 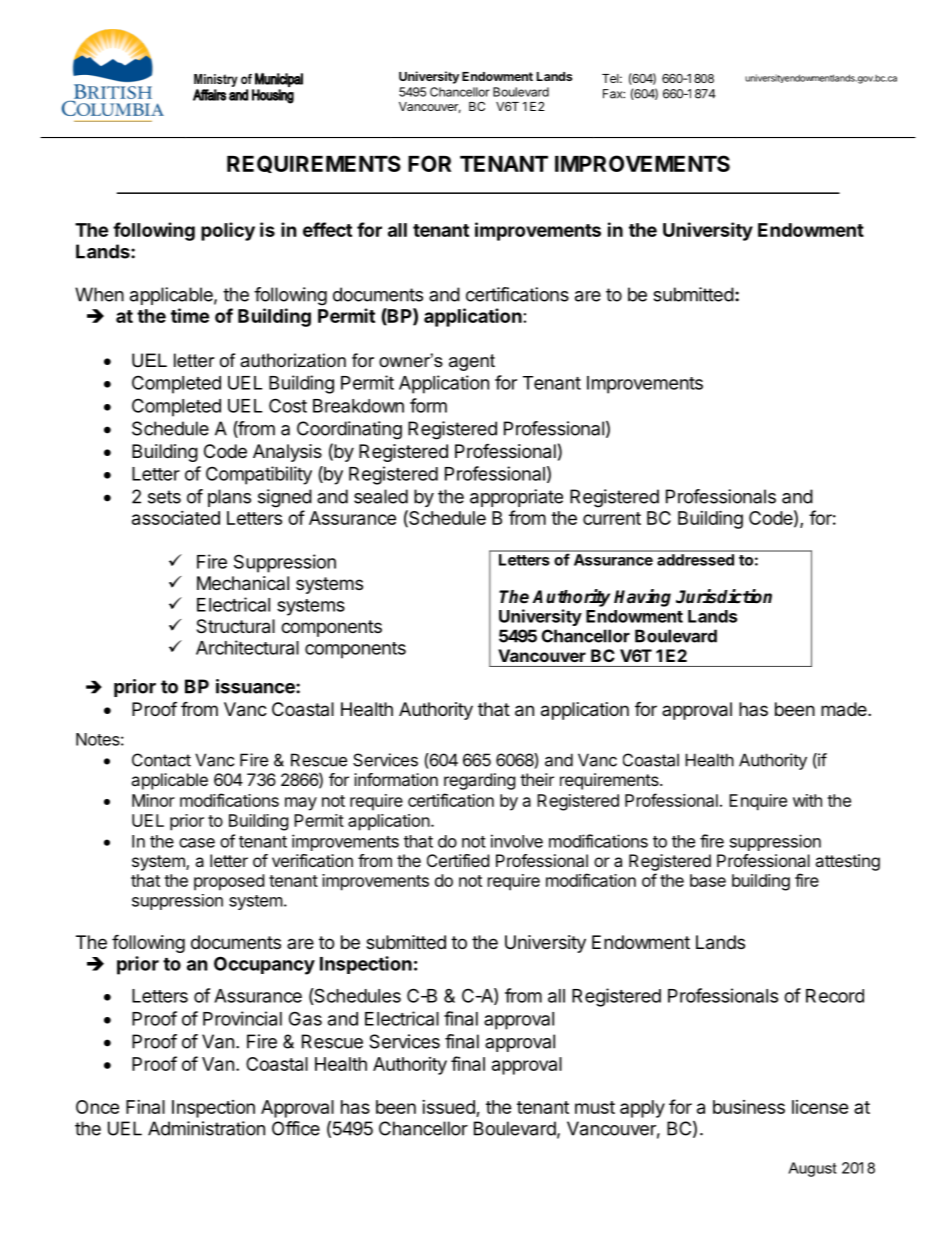 I want to click on Affairs, so click(x=209, y=95).
